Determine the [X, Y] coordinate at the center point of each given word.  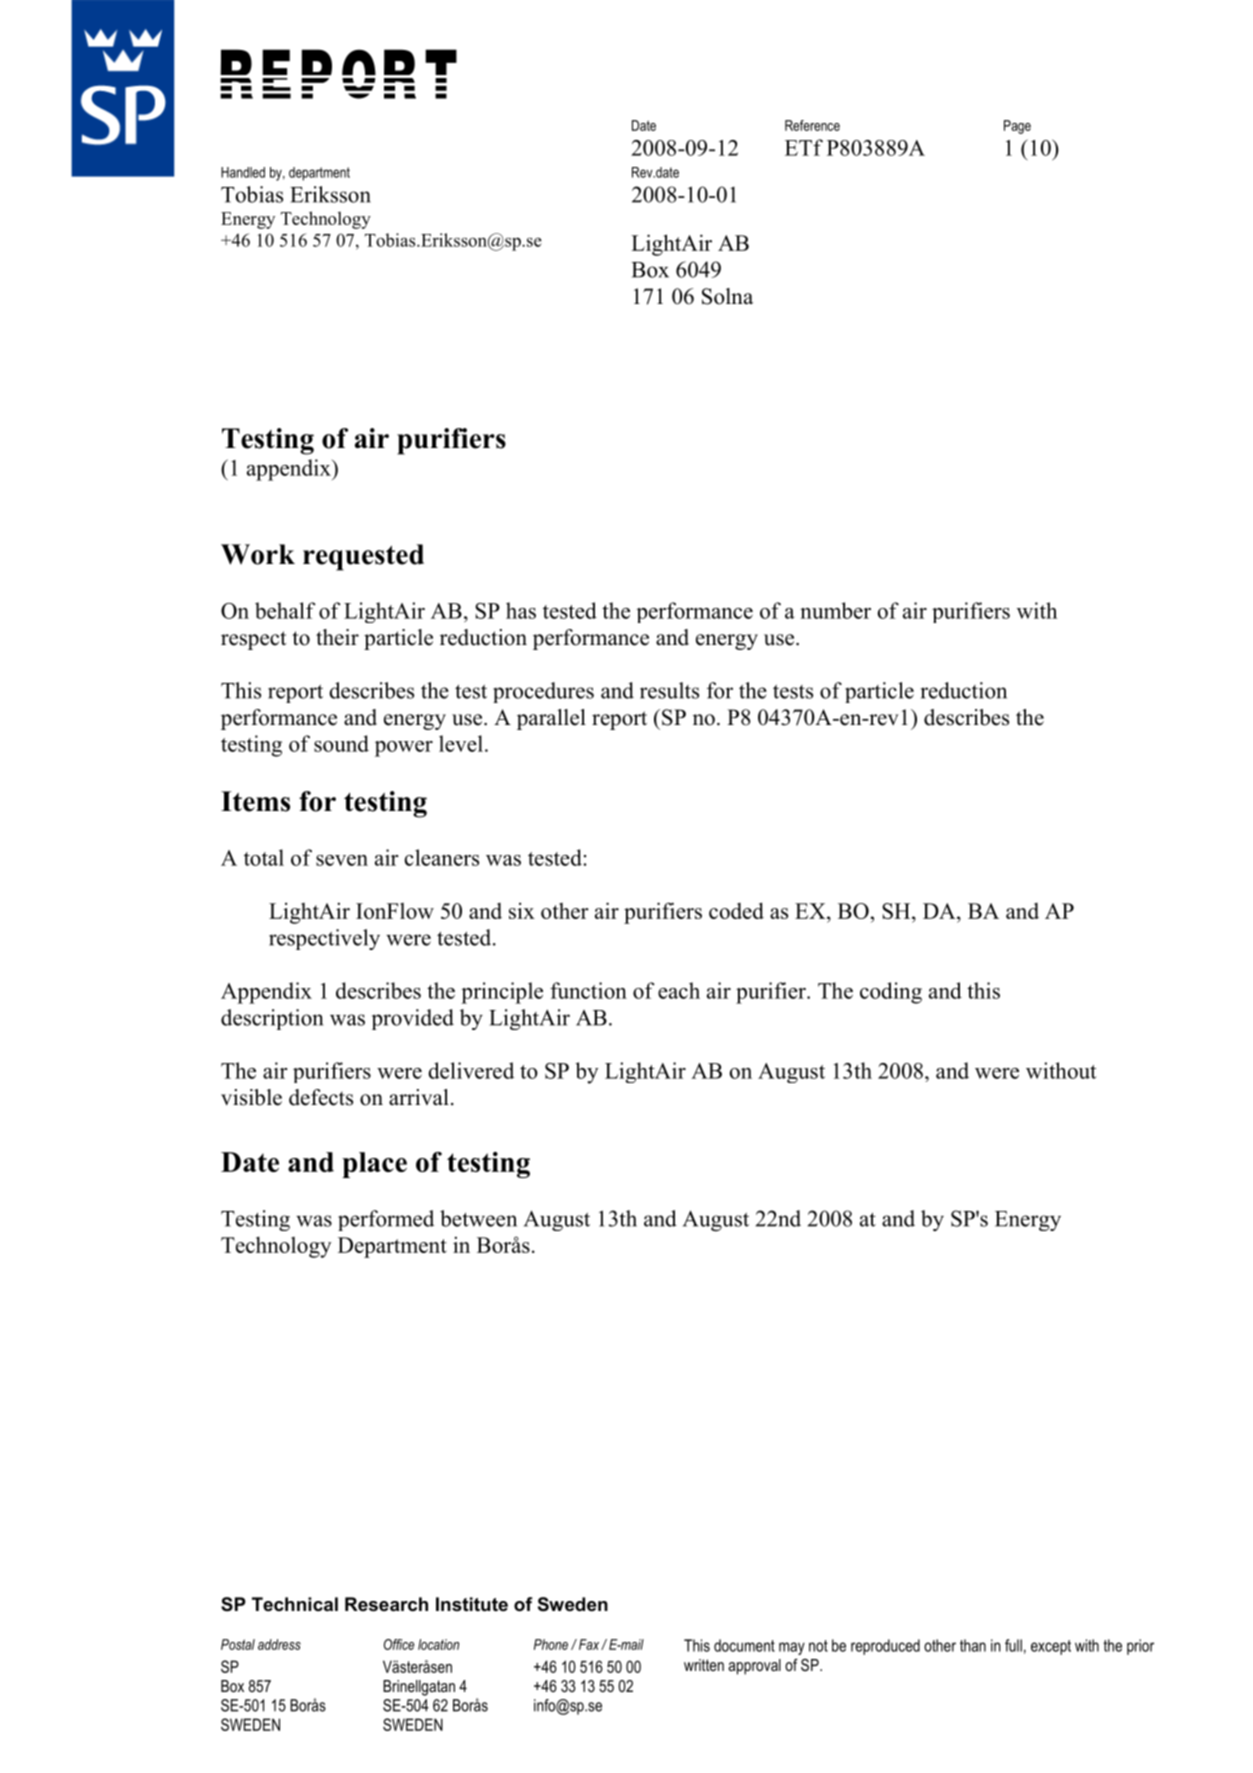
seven [342, 860]
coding [891, 993]
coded [736, 910]
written [704, 1665]
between [478, 1218]
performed [386, 1220]
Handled [243, 172]
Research [386, 1604]
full [1013, 1645]
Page [1017, 127]
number [835, 610]
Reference [812, 125]
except [1051, 1647]
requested [363, 557]
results [669, 690]
